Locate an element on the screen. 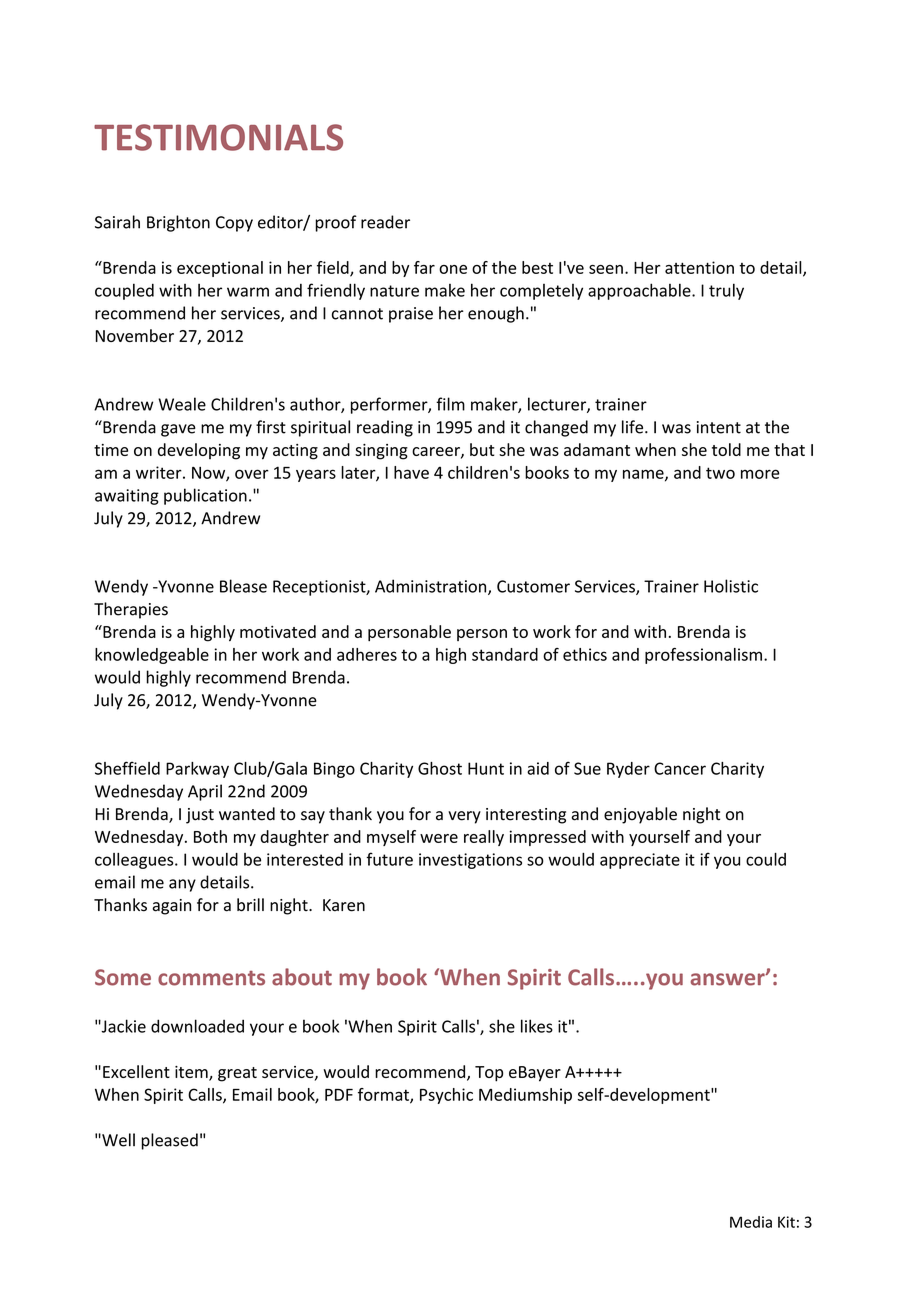 Image resolution: width=924 pixels, height=1308 pixels. film is located at coordinates (450, 404).
